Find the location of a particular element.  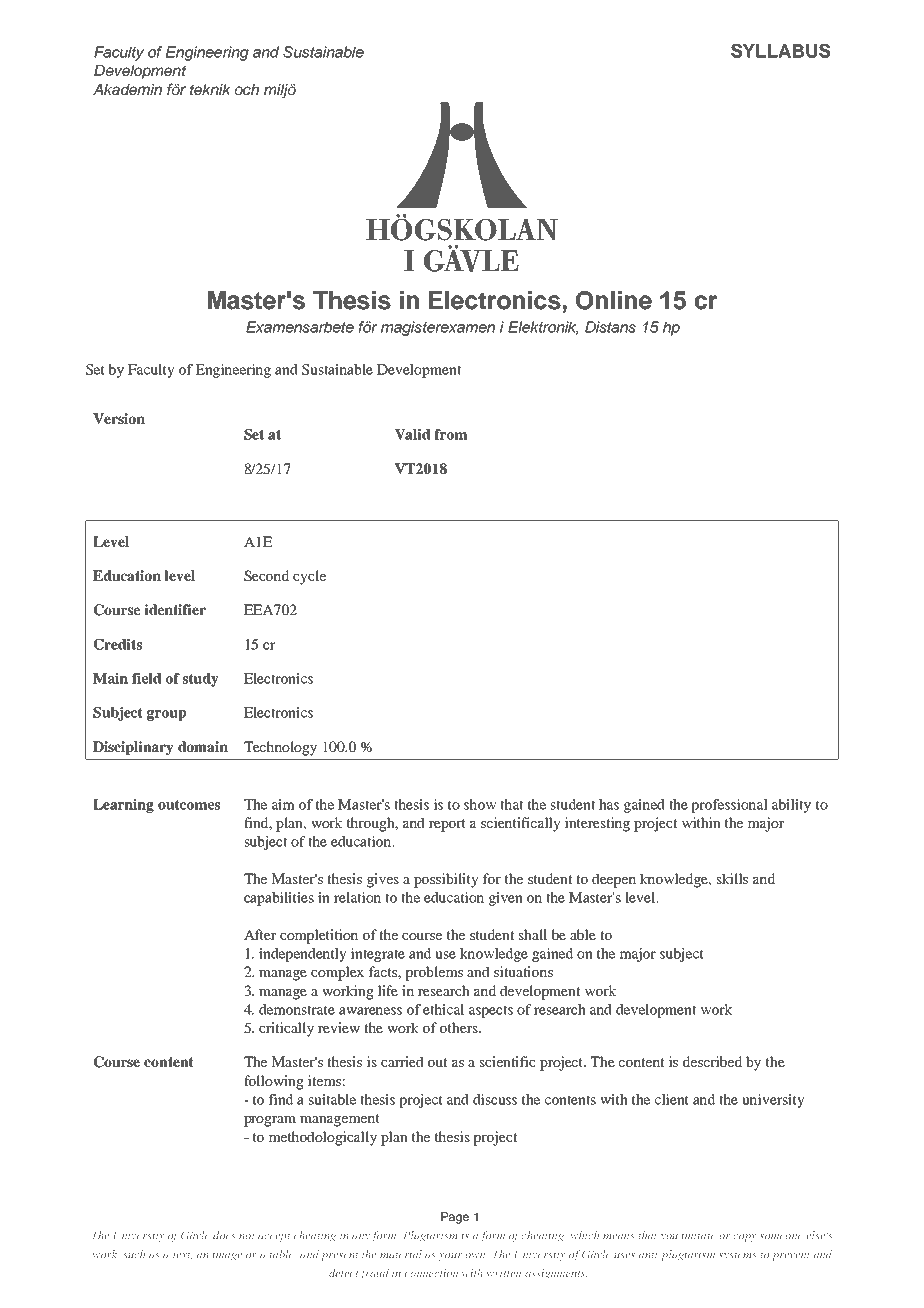

critically is located at coordinates (286, 1029).
